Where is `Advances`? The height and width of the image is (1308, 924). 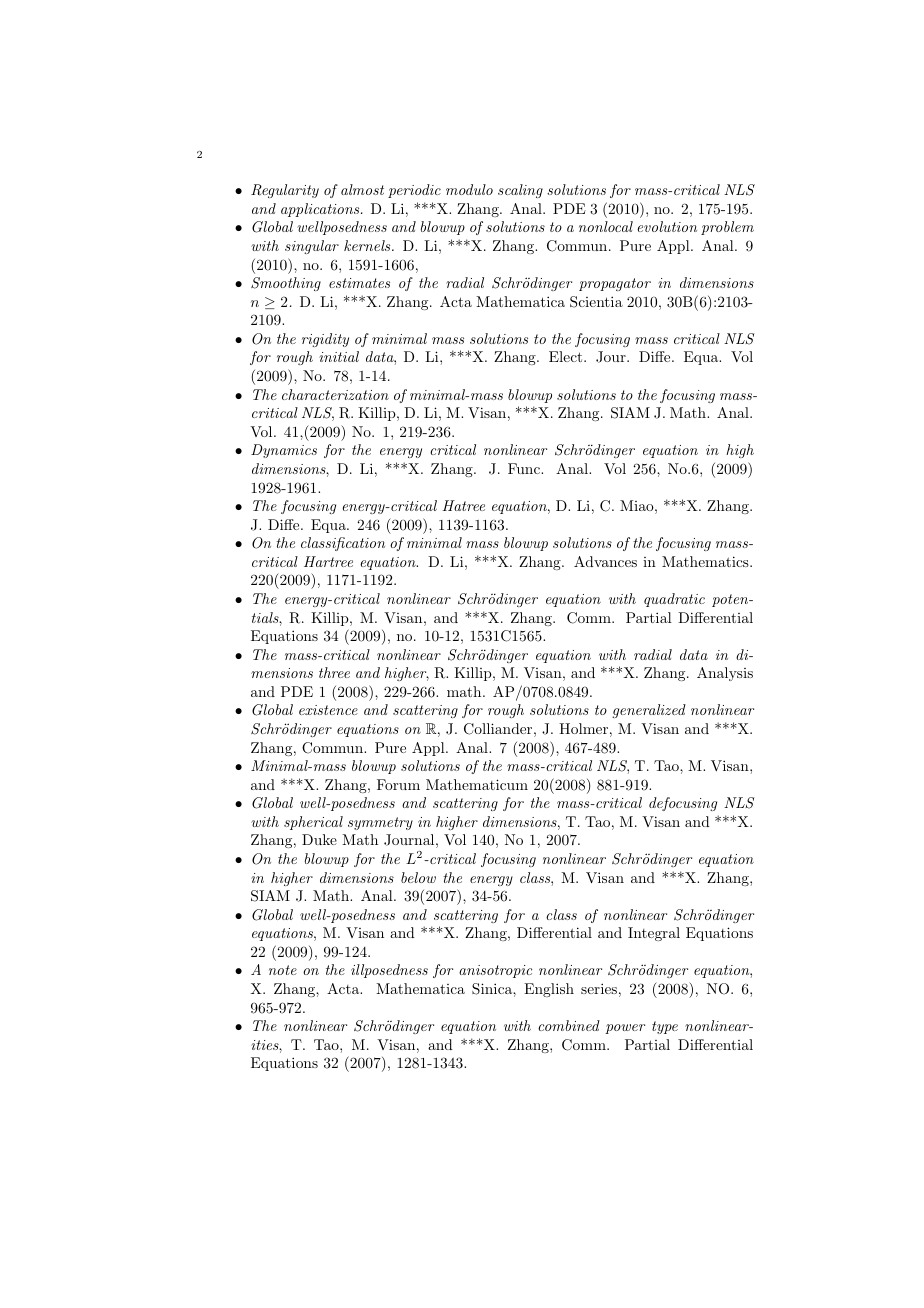
Advances is located at coordinates (605, 561).
